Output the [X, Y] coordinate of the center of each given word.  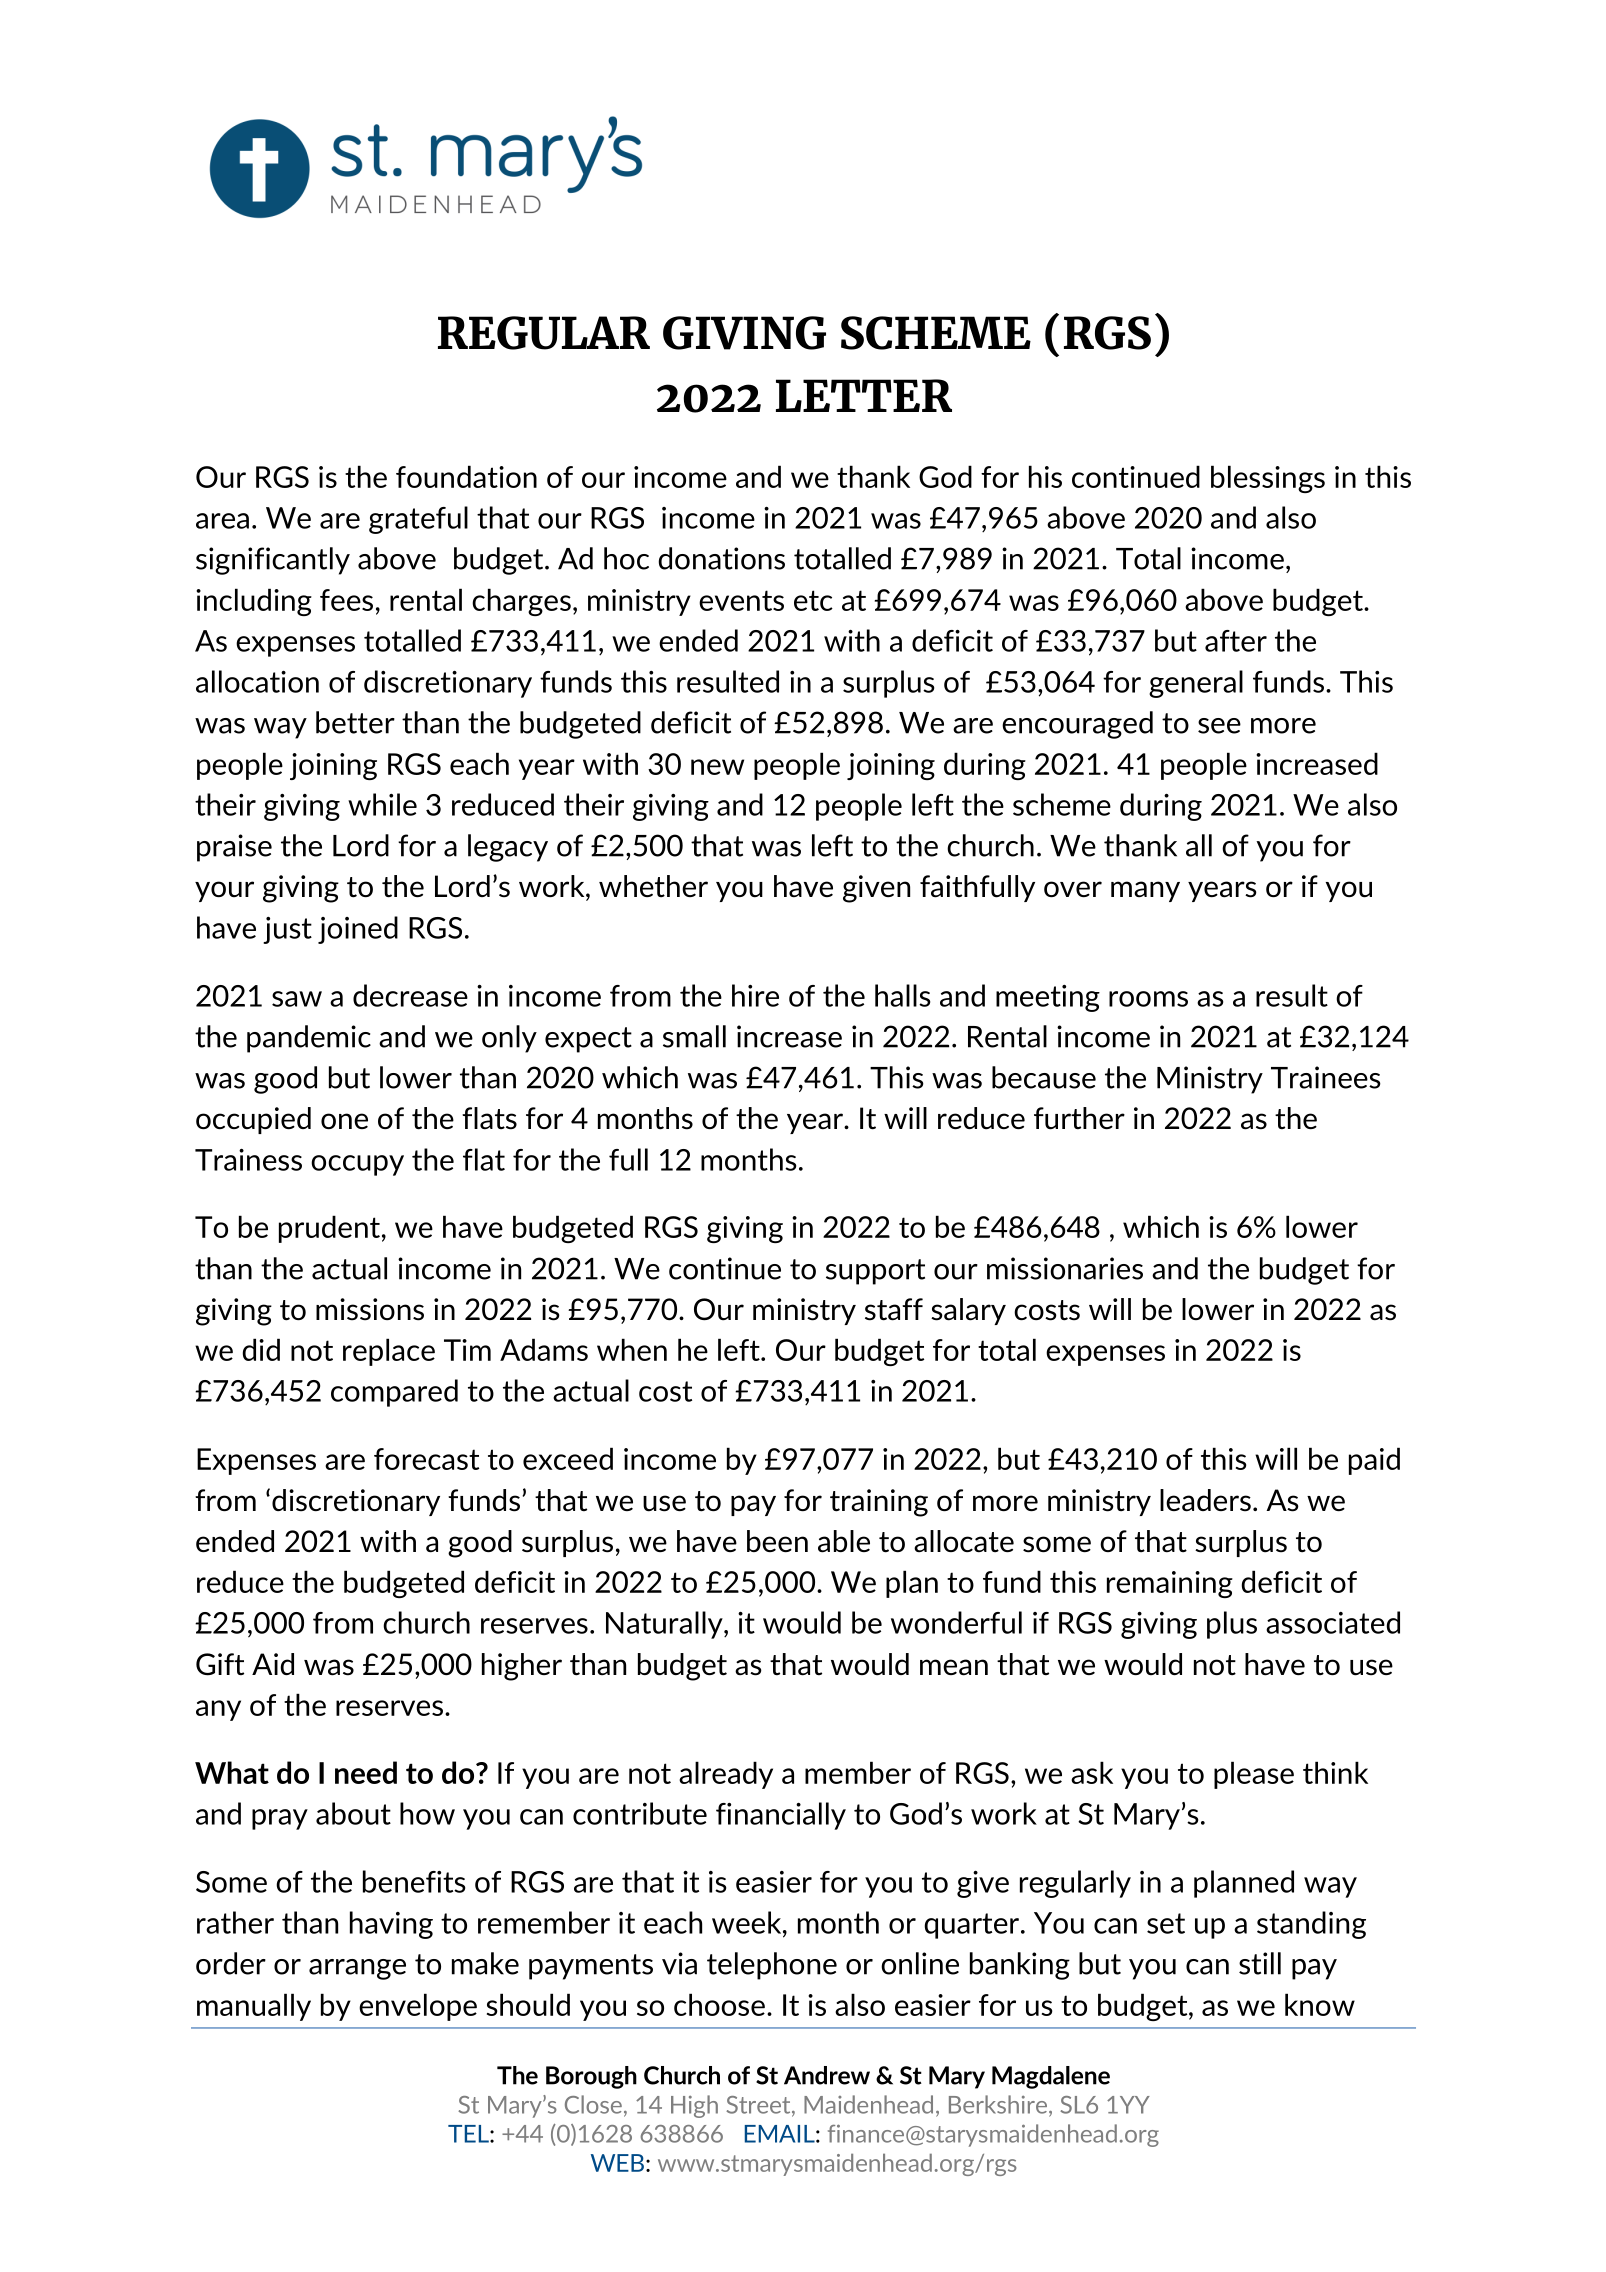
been [777, 1541]
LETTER [864, 395]
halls [903, 995]
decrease [410, 995]
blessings [1268, 479]
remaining [1170, 1584]
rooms [1148, 999]
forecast [426, 1459]
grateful [418, 520]
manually [254, 2007]
